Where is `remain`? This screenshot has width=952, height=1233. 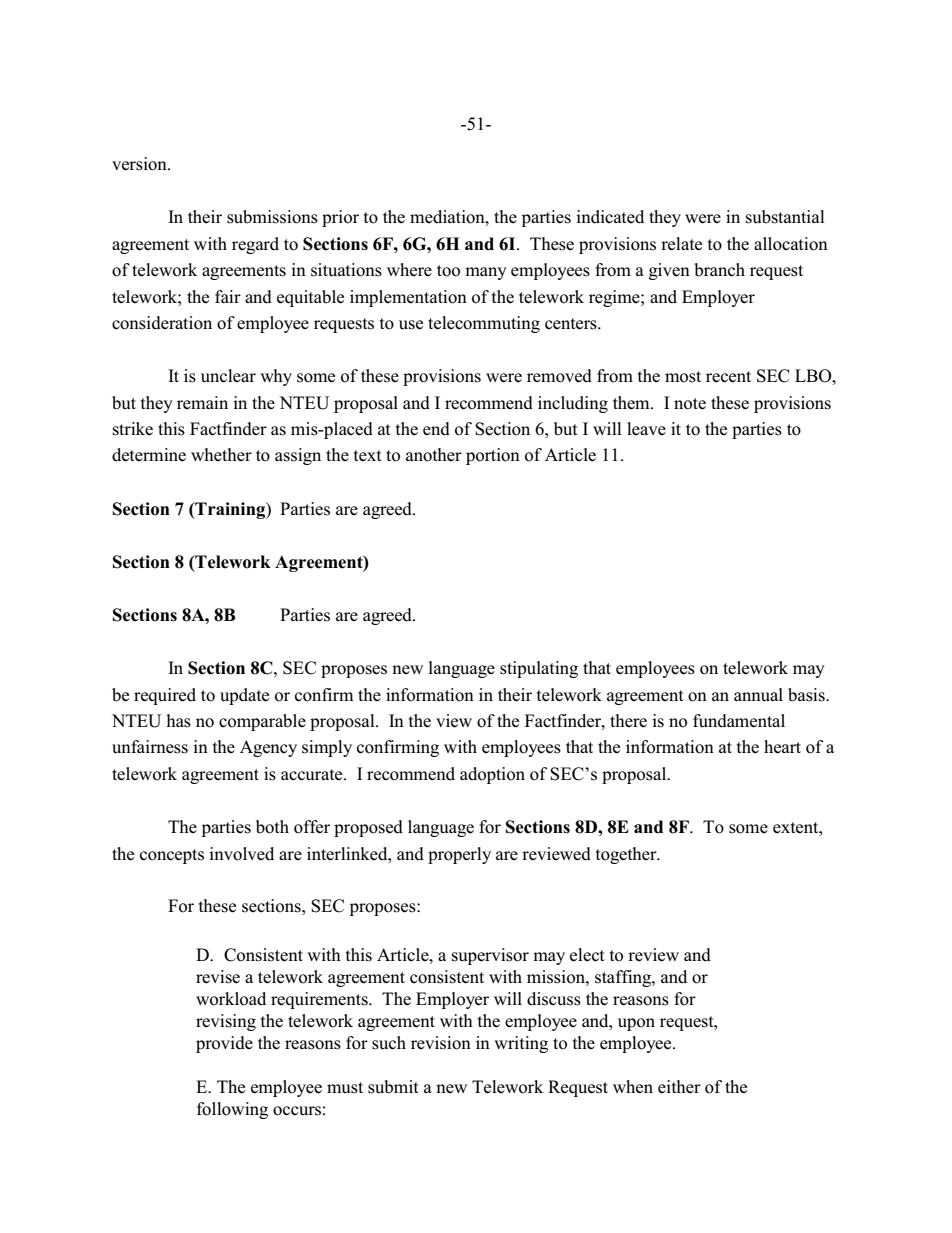 remain is located at coordinates (202, 402).
